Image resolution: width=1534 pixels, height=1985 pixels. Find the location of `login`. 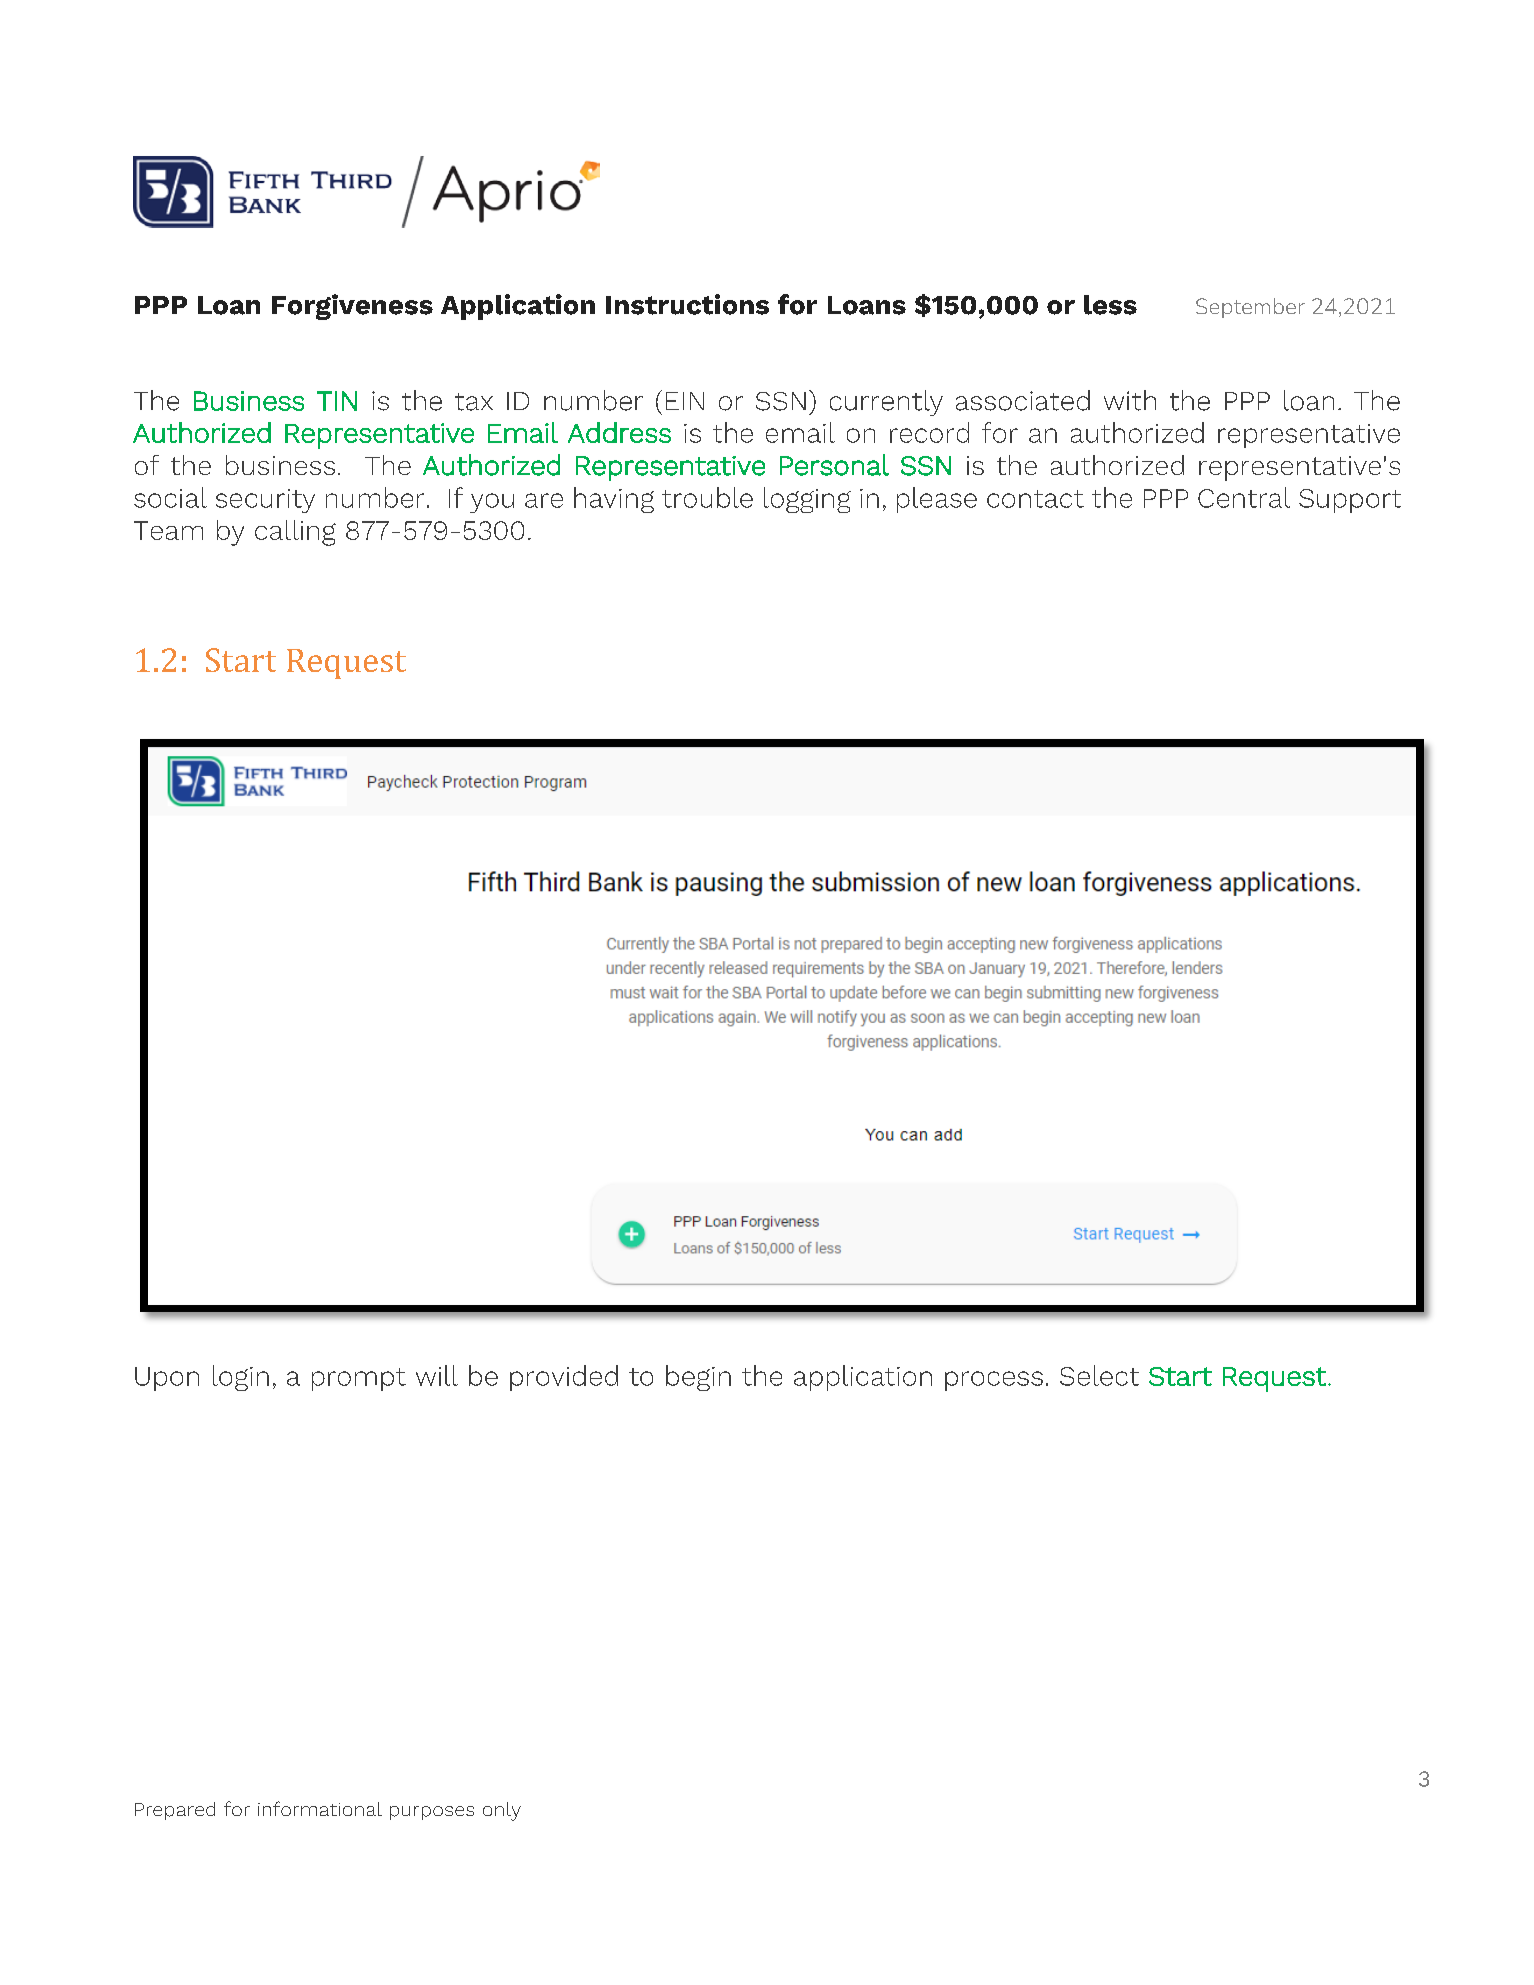

login is located at coordinates (241, 1378).
